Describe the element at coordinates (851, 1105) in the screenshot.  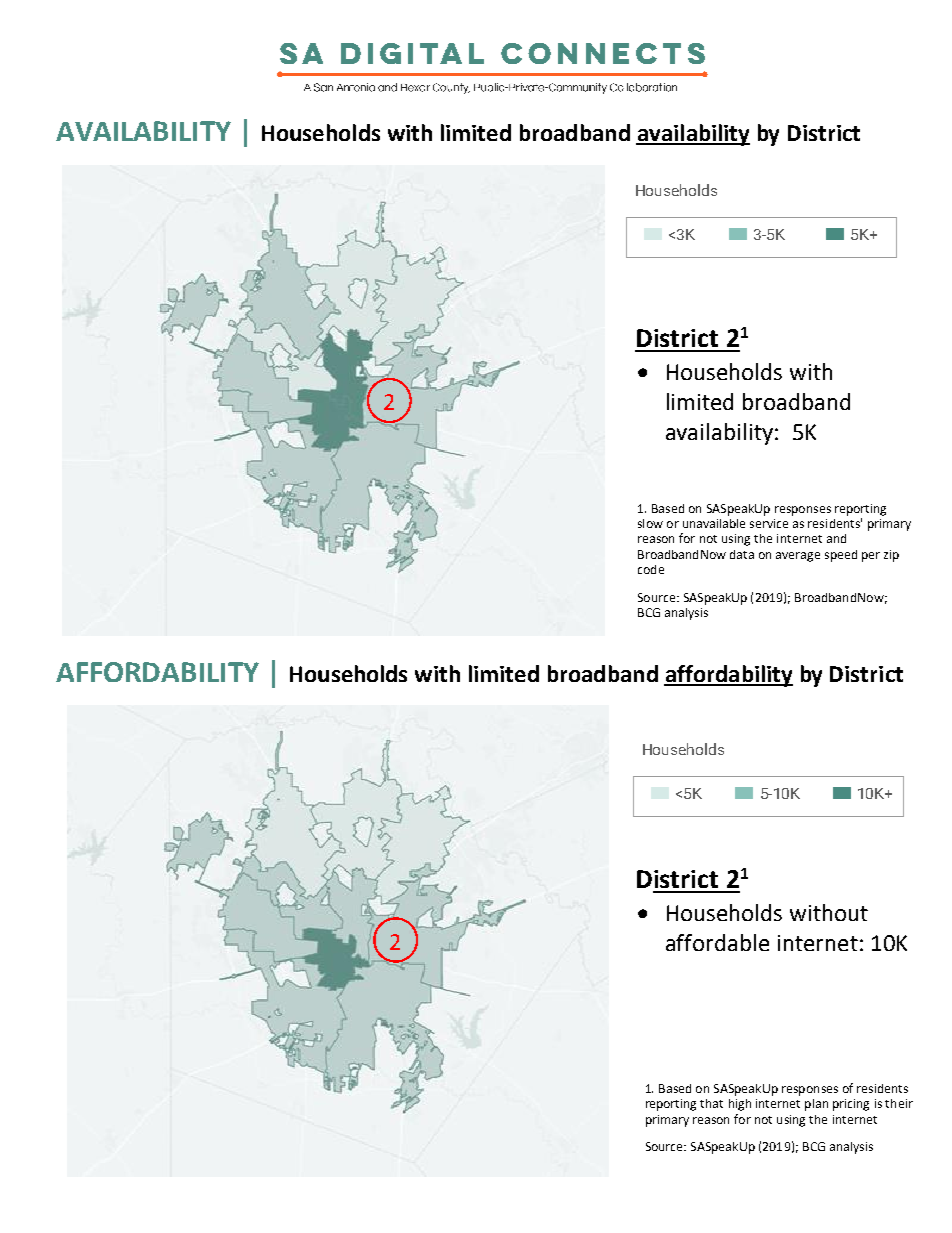
I see `pricing` at that location.
